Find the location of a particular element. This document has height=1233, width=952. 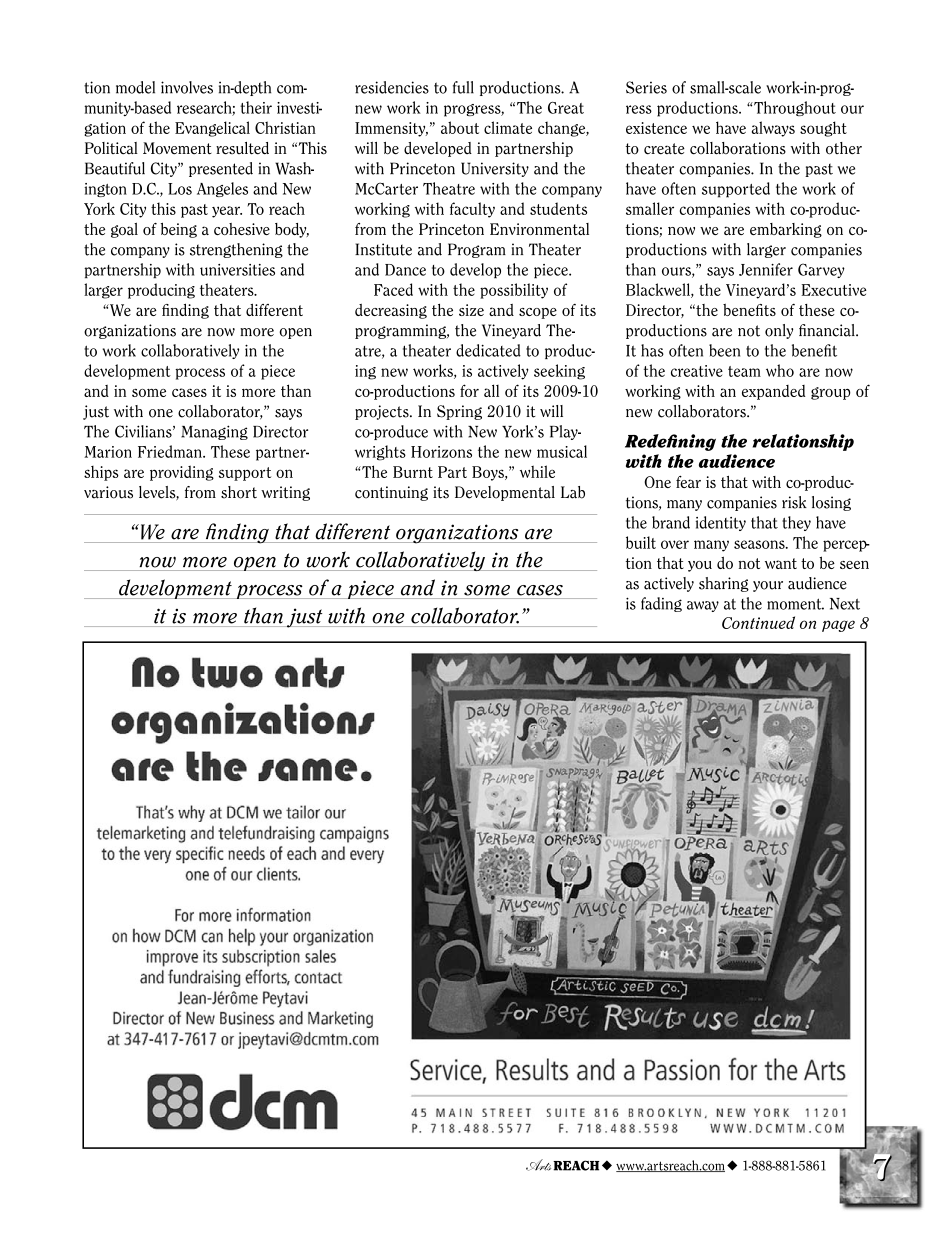

SCALE is located at coordinates (744, 87).
